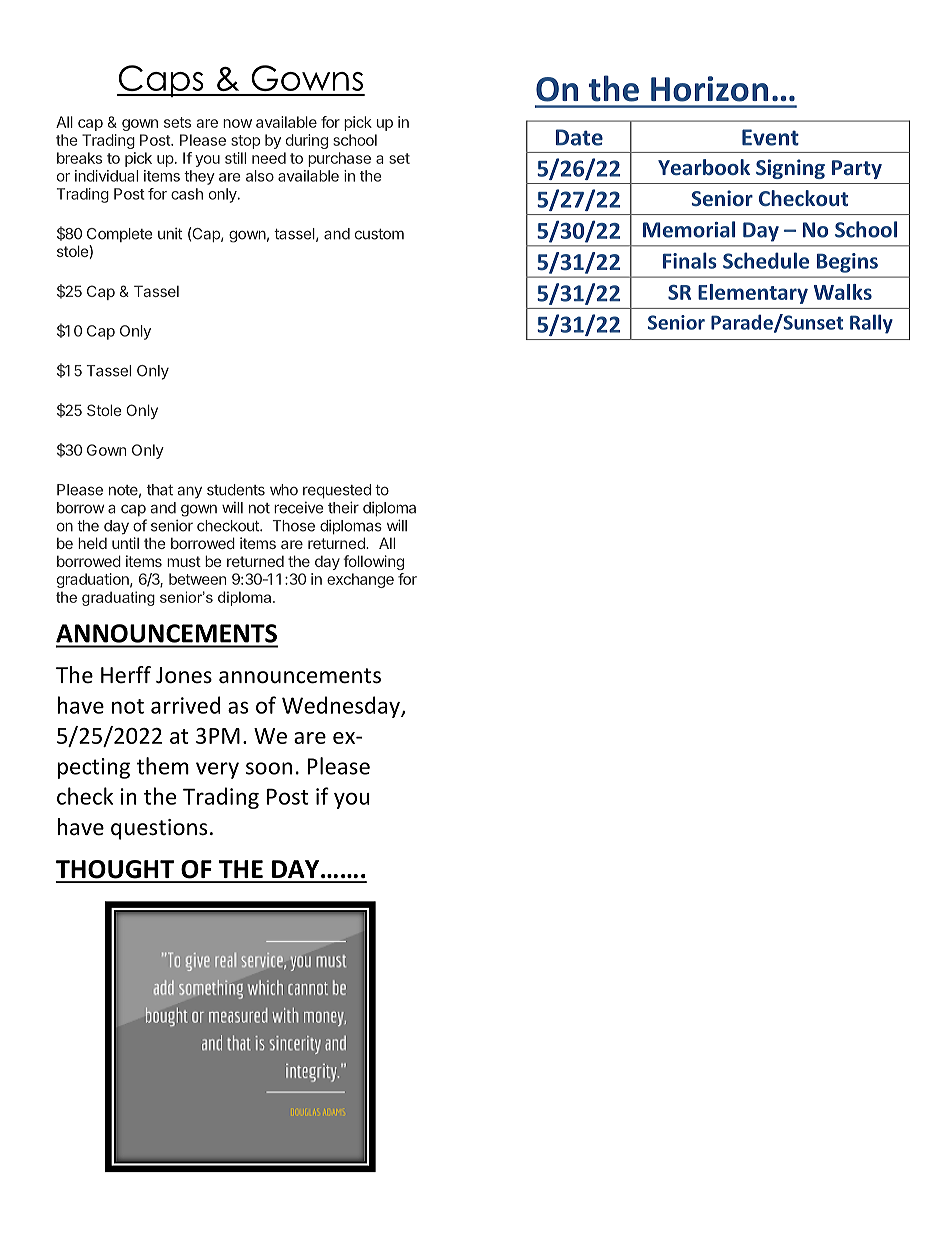 The width and height of the screenshot is (952, 1233). I want to click on until, so click(125, 543).
